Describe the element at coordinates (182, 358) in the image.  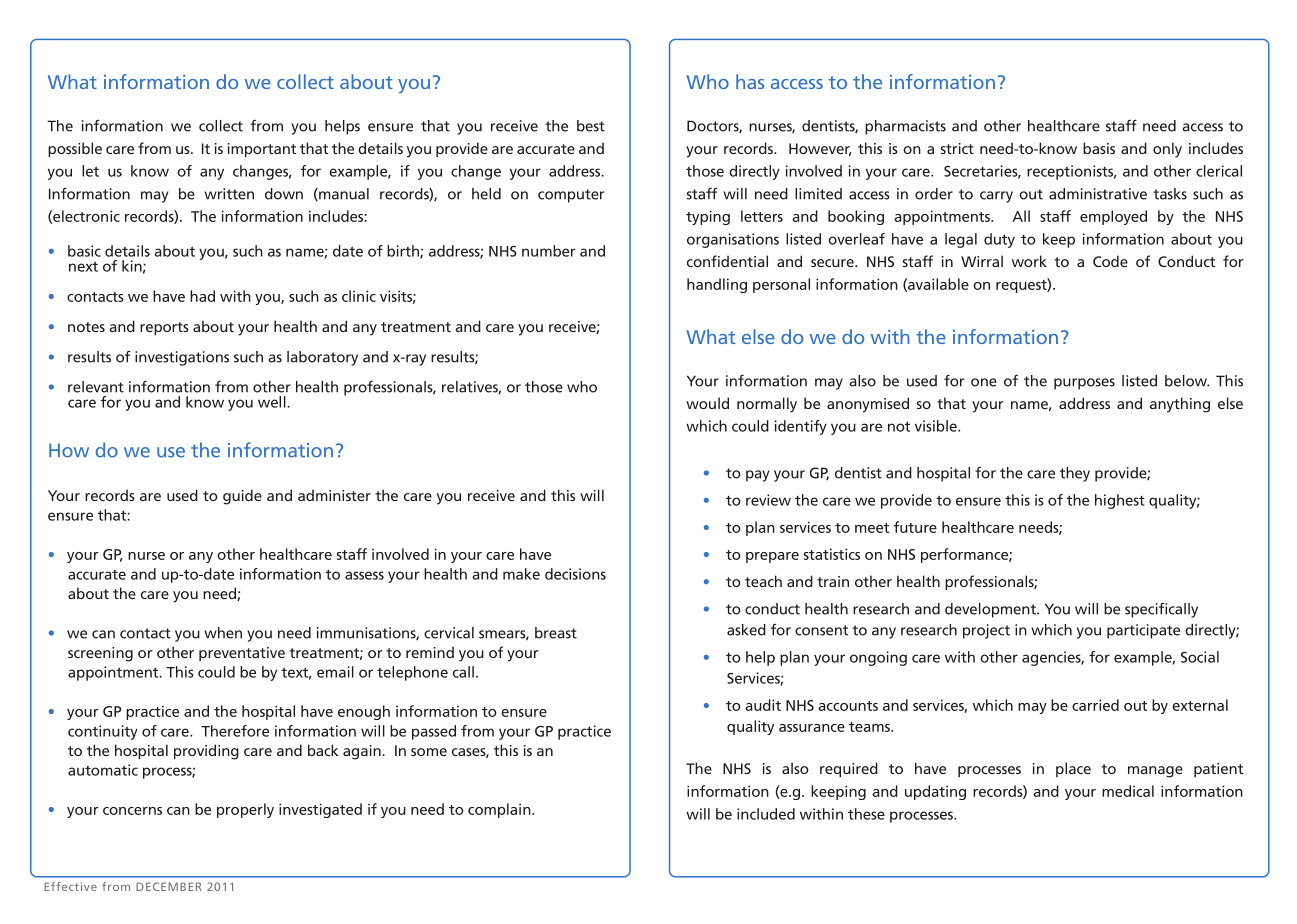
I see `investigations` at that location.
